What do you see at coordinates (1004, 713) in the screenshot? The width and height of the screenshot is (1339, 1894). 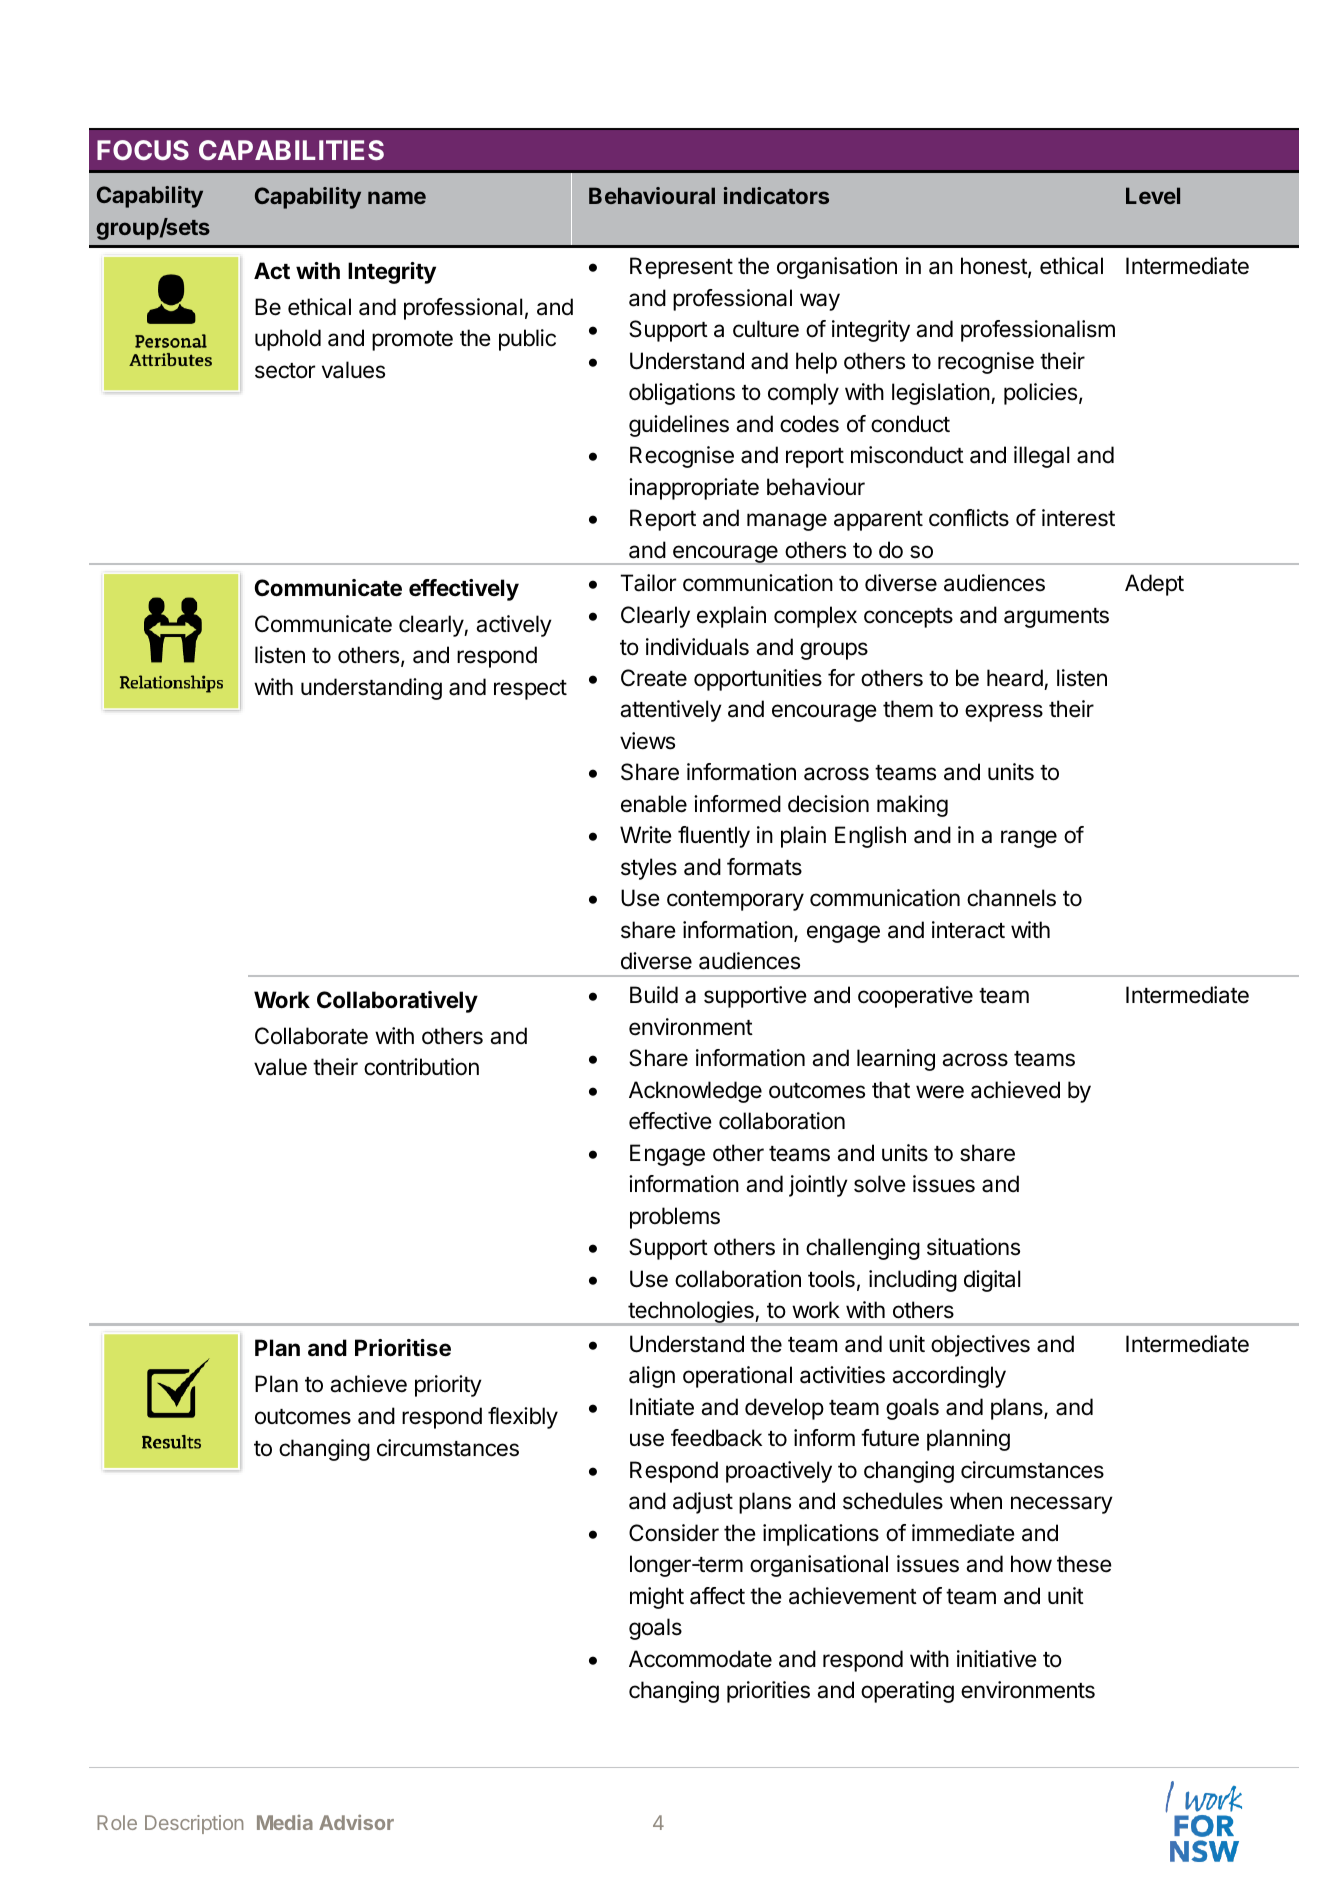 I see `express` at bounding box center [1004, 713].
